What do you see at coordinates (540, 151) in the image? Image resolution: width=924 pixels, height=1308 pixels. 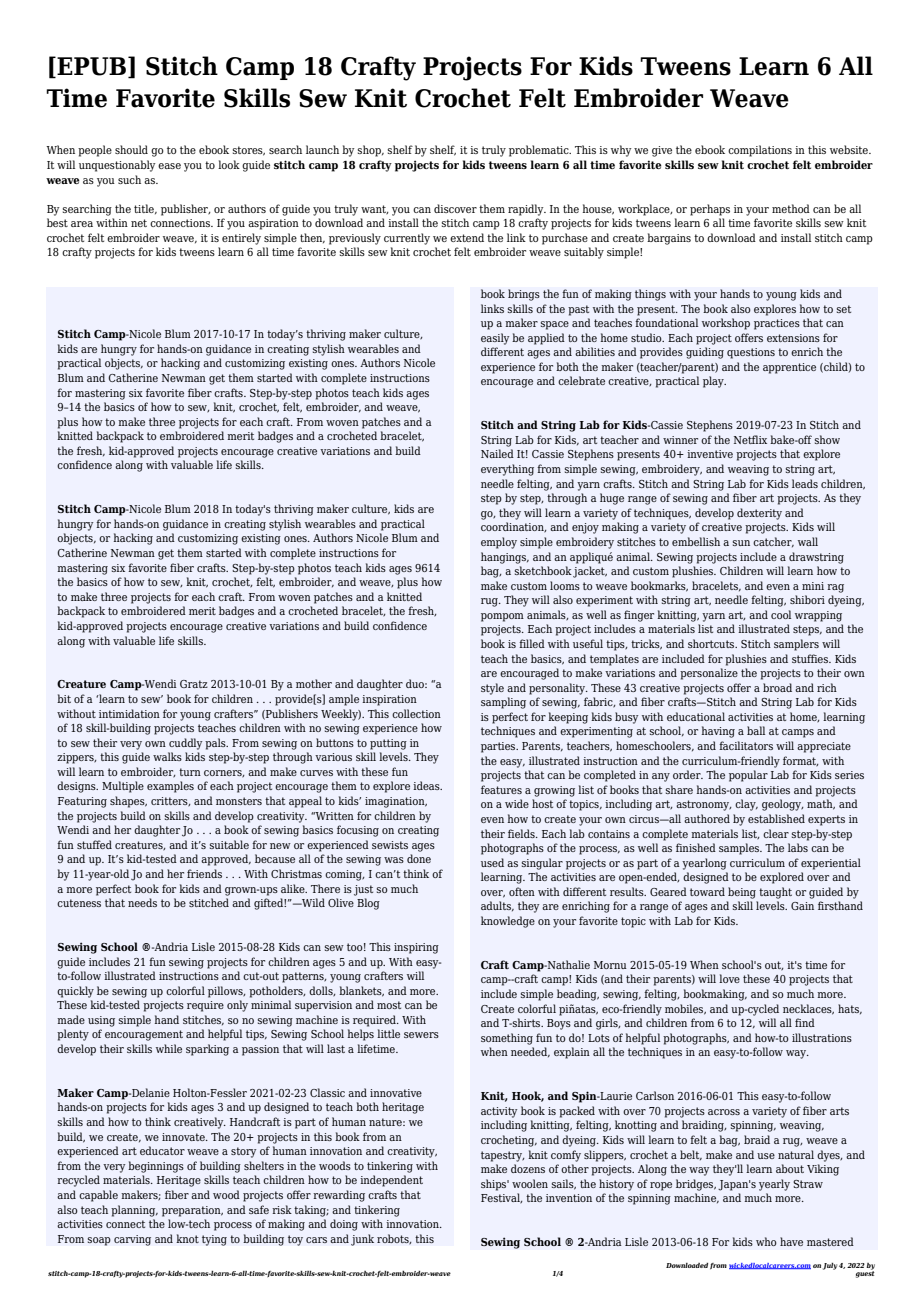 I see `problematic` at bounding box center [540, 151].
